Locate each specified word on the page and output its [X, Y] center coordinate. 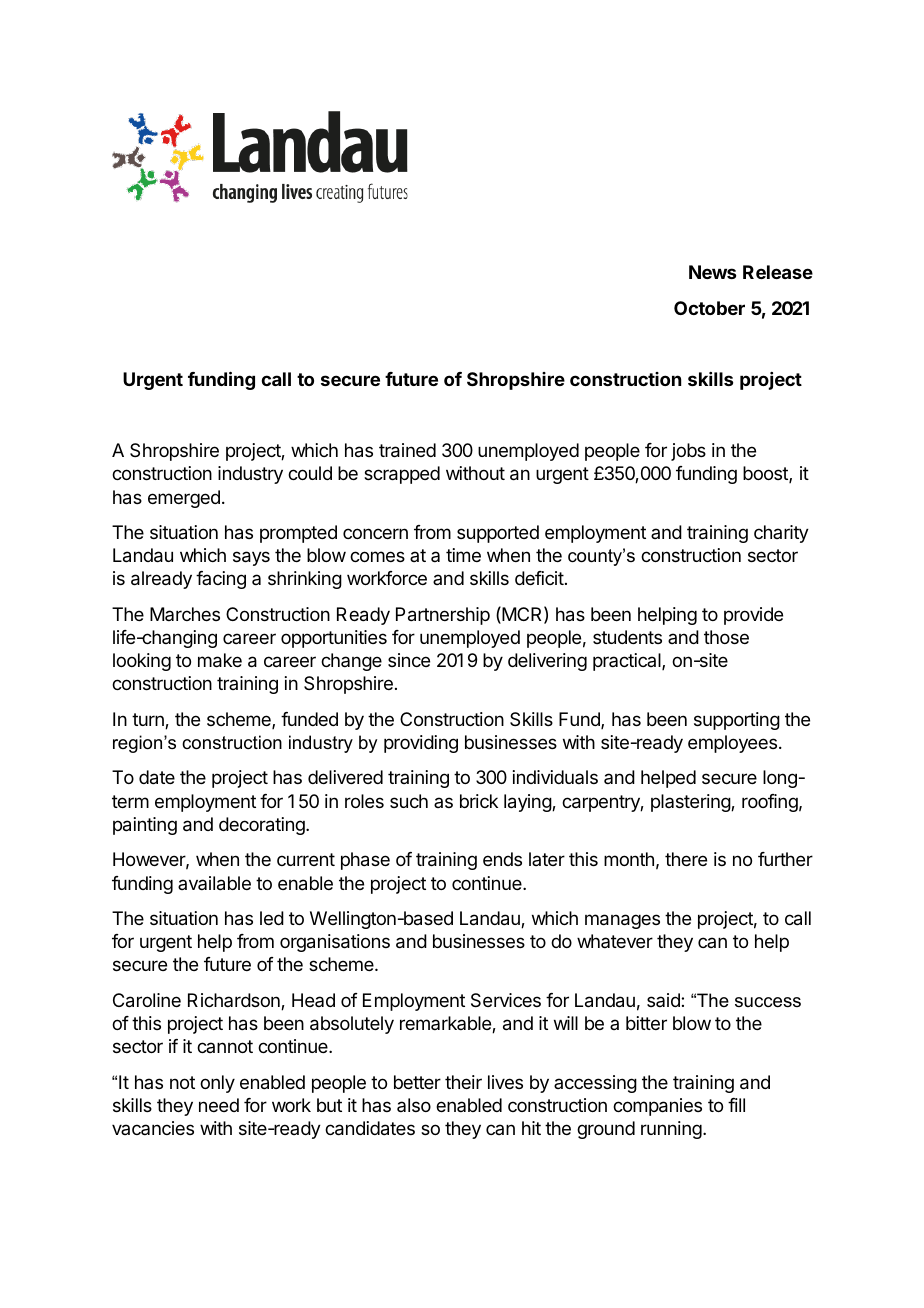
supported [498, 534]
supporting [737, 721]
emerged [184, 499]
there [686, 859]
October [709, 308]
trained [407, 450]
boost [766, 474]
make [220, 660]
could [310, 473]
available [214, 883]
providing [421, 744]
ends [502, 859]
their [463, 1082]
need [219, 1105]
